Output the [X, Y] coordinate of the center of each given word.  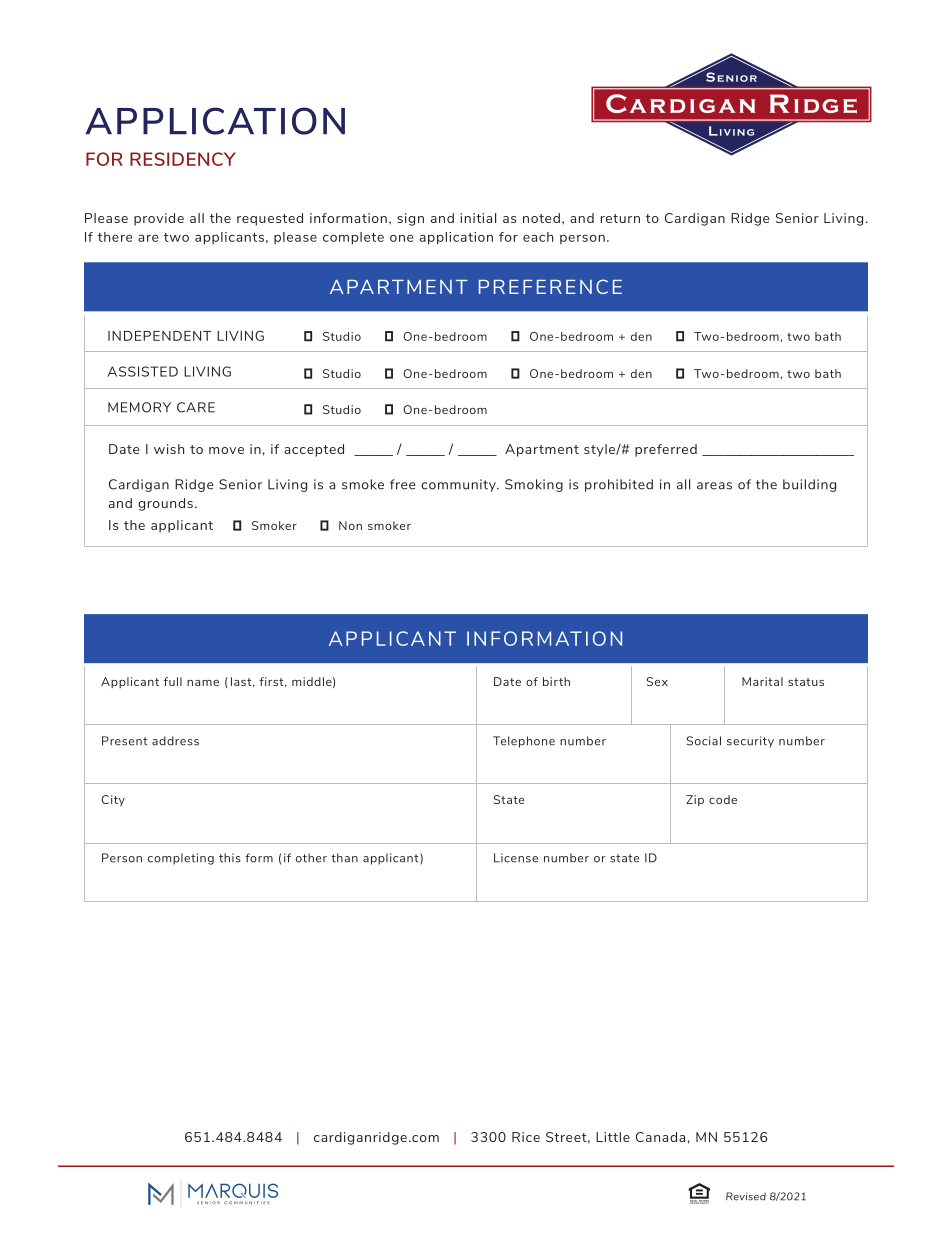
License [516, 858]
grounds [165, 504]
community [459, 485]
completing [181, 859]
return [620, 218]
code [723, 799]
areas [714, 486]
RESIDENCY [183, 159]
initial [478, 218]
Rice [526, 1137]
